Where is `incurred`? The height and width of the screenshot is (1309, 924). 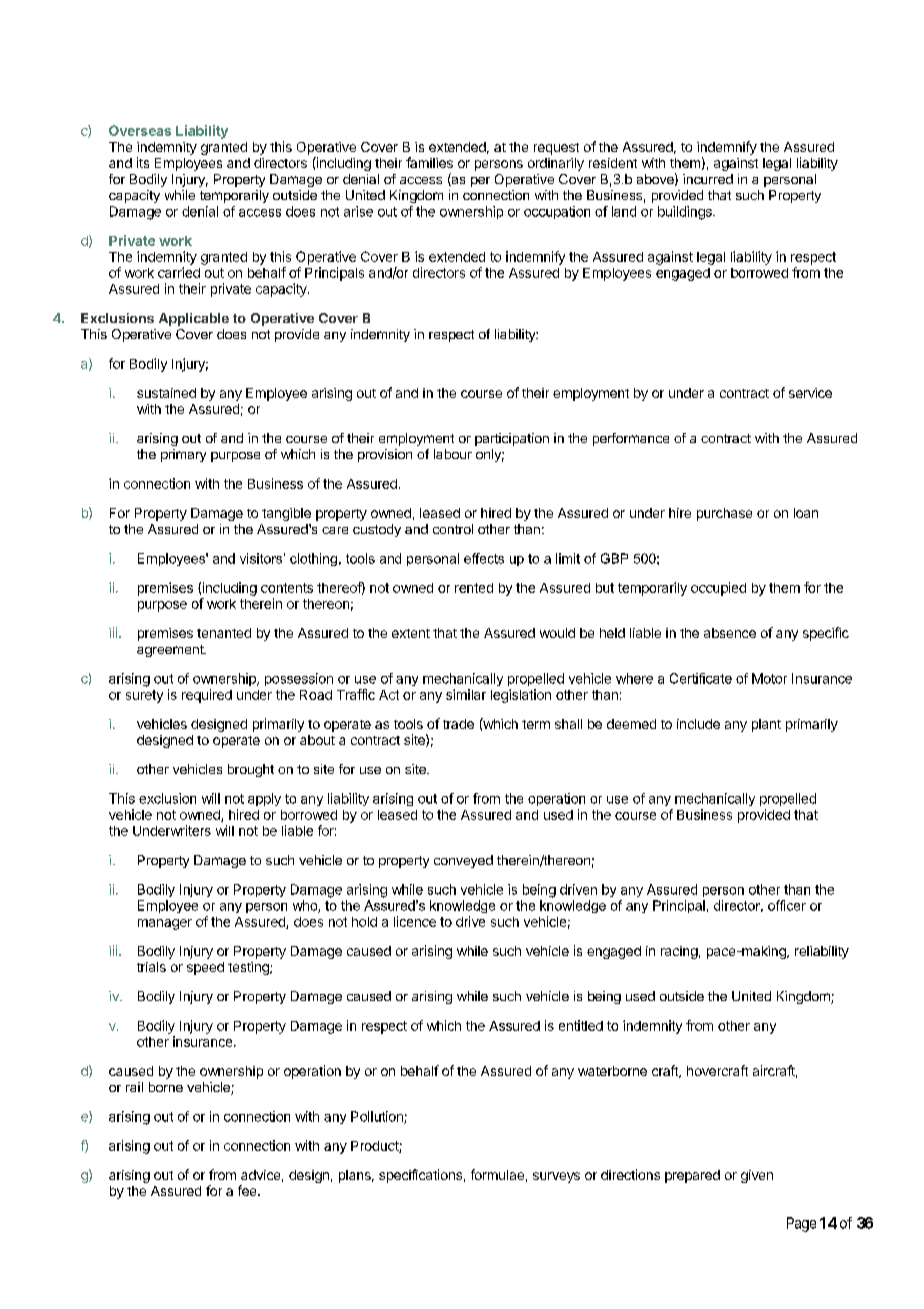
incurred is located at coordinates (708, 179).
